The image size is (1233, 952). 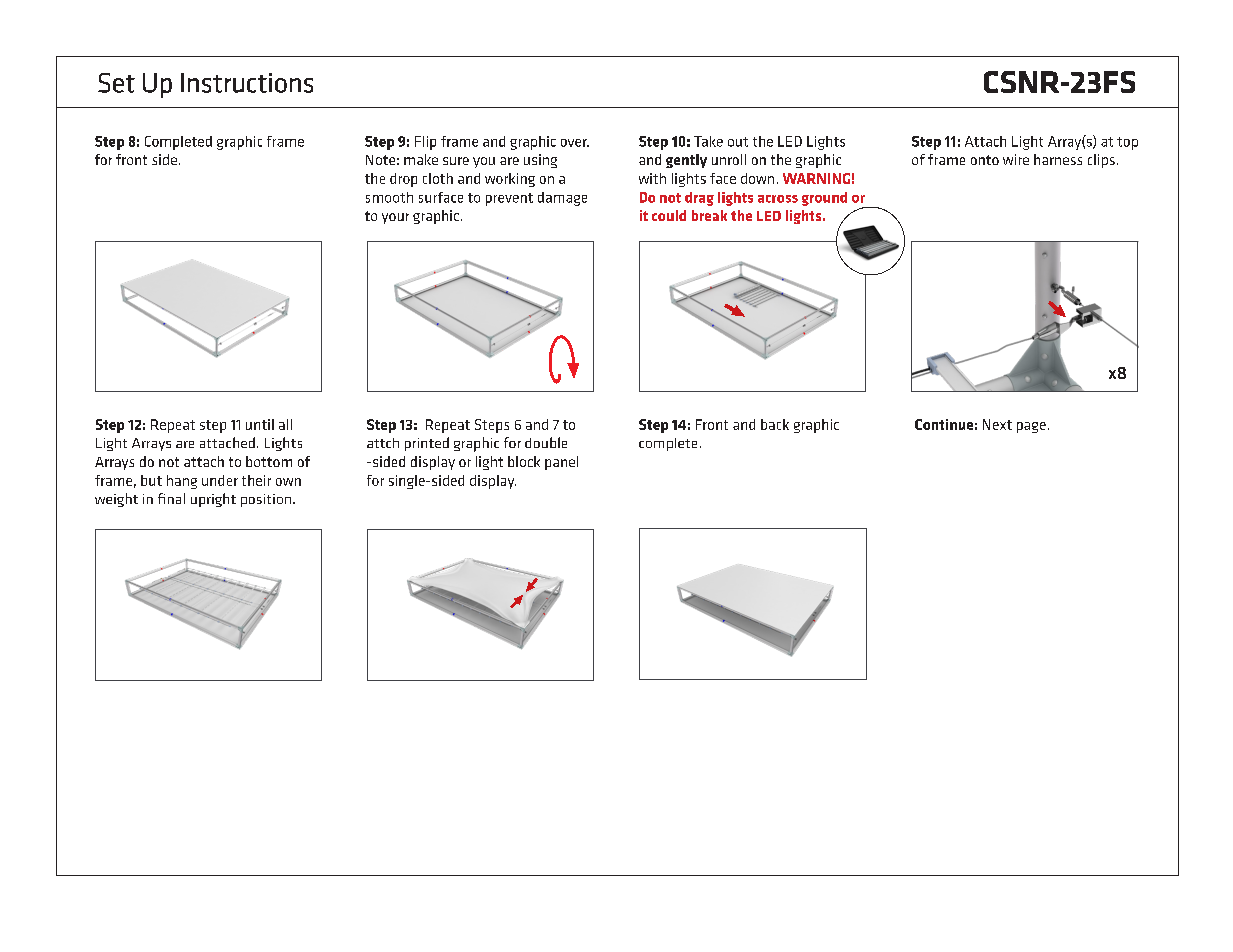 What do you see at coordinates (1016, 159) in the screenshot?
I see `wire` at bounding box center [1016, 159].
